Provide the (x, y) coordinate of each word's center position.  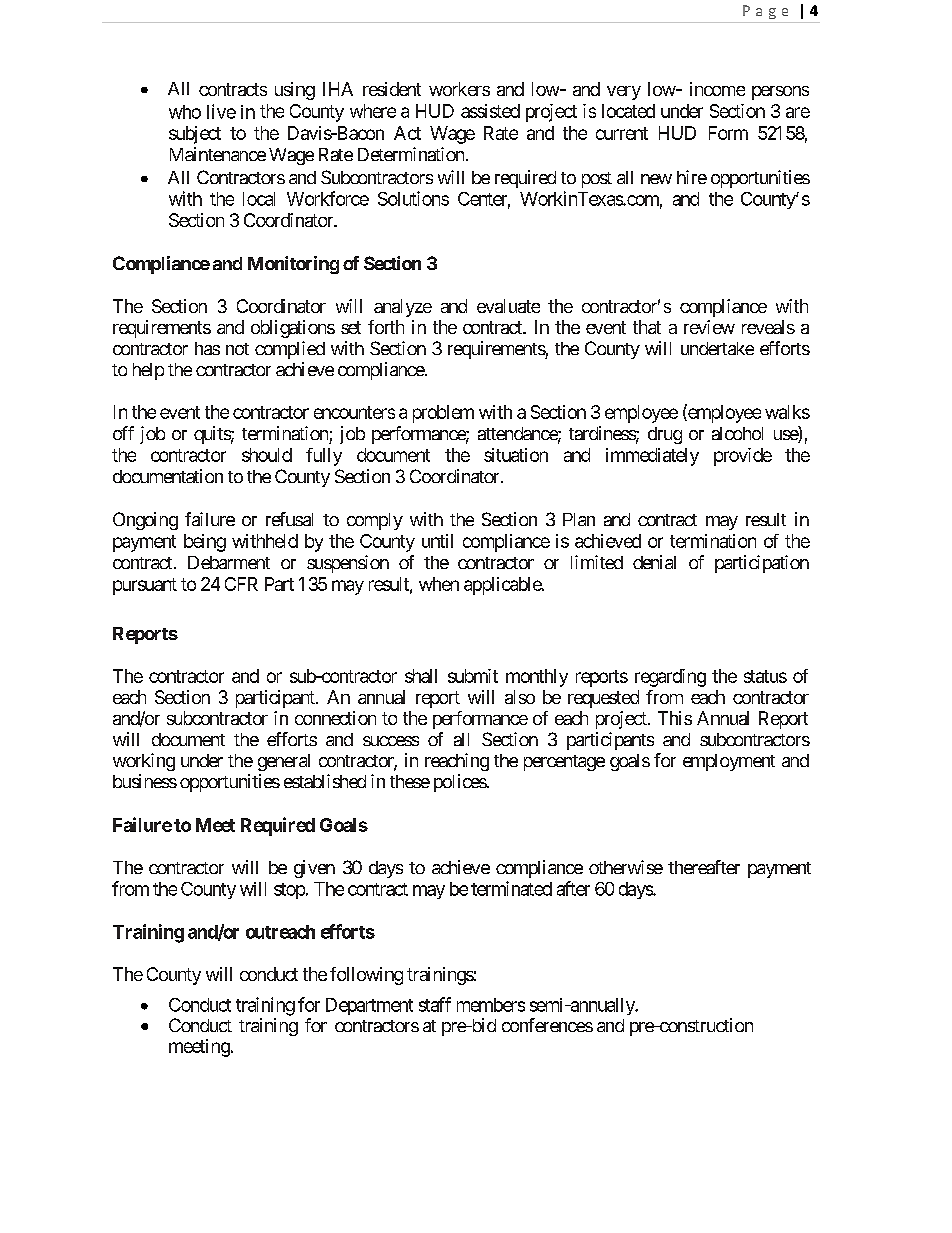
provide (743, 457)
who (185, 112)
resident (392, 89)
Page (765, 12)
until (437, 541)
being (205, 543)
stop (289, 891)
